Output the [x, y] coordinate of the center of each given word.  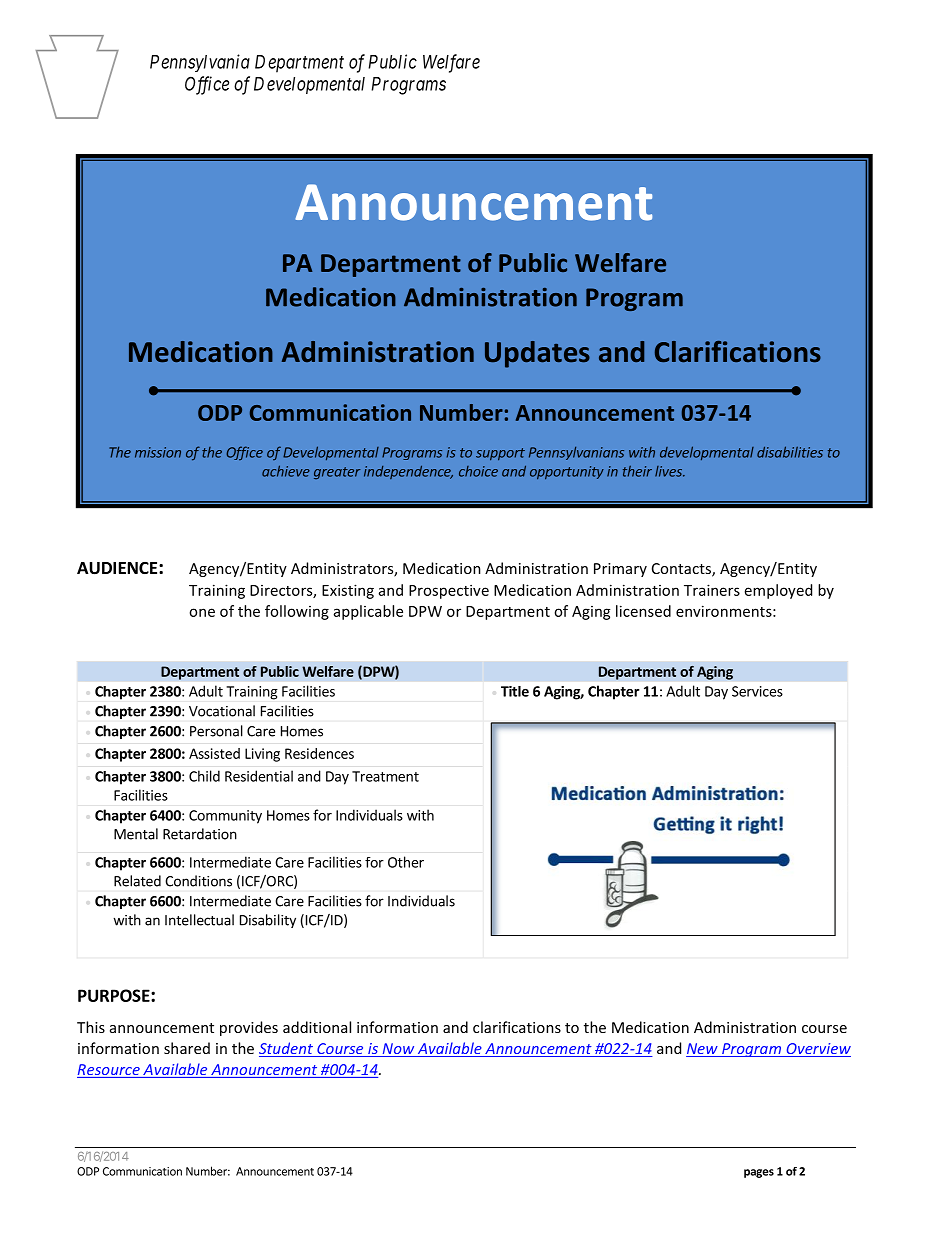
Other [406, 862]
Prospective [449, 591]
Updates [537, 354]
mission [158, 452]
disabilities [790, 452]
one [202, 612]
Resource [109, 1071]
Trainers [712, 590]
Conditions [198, 881]
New [703, 1050]
